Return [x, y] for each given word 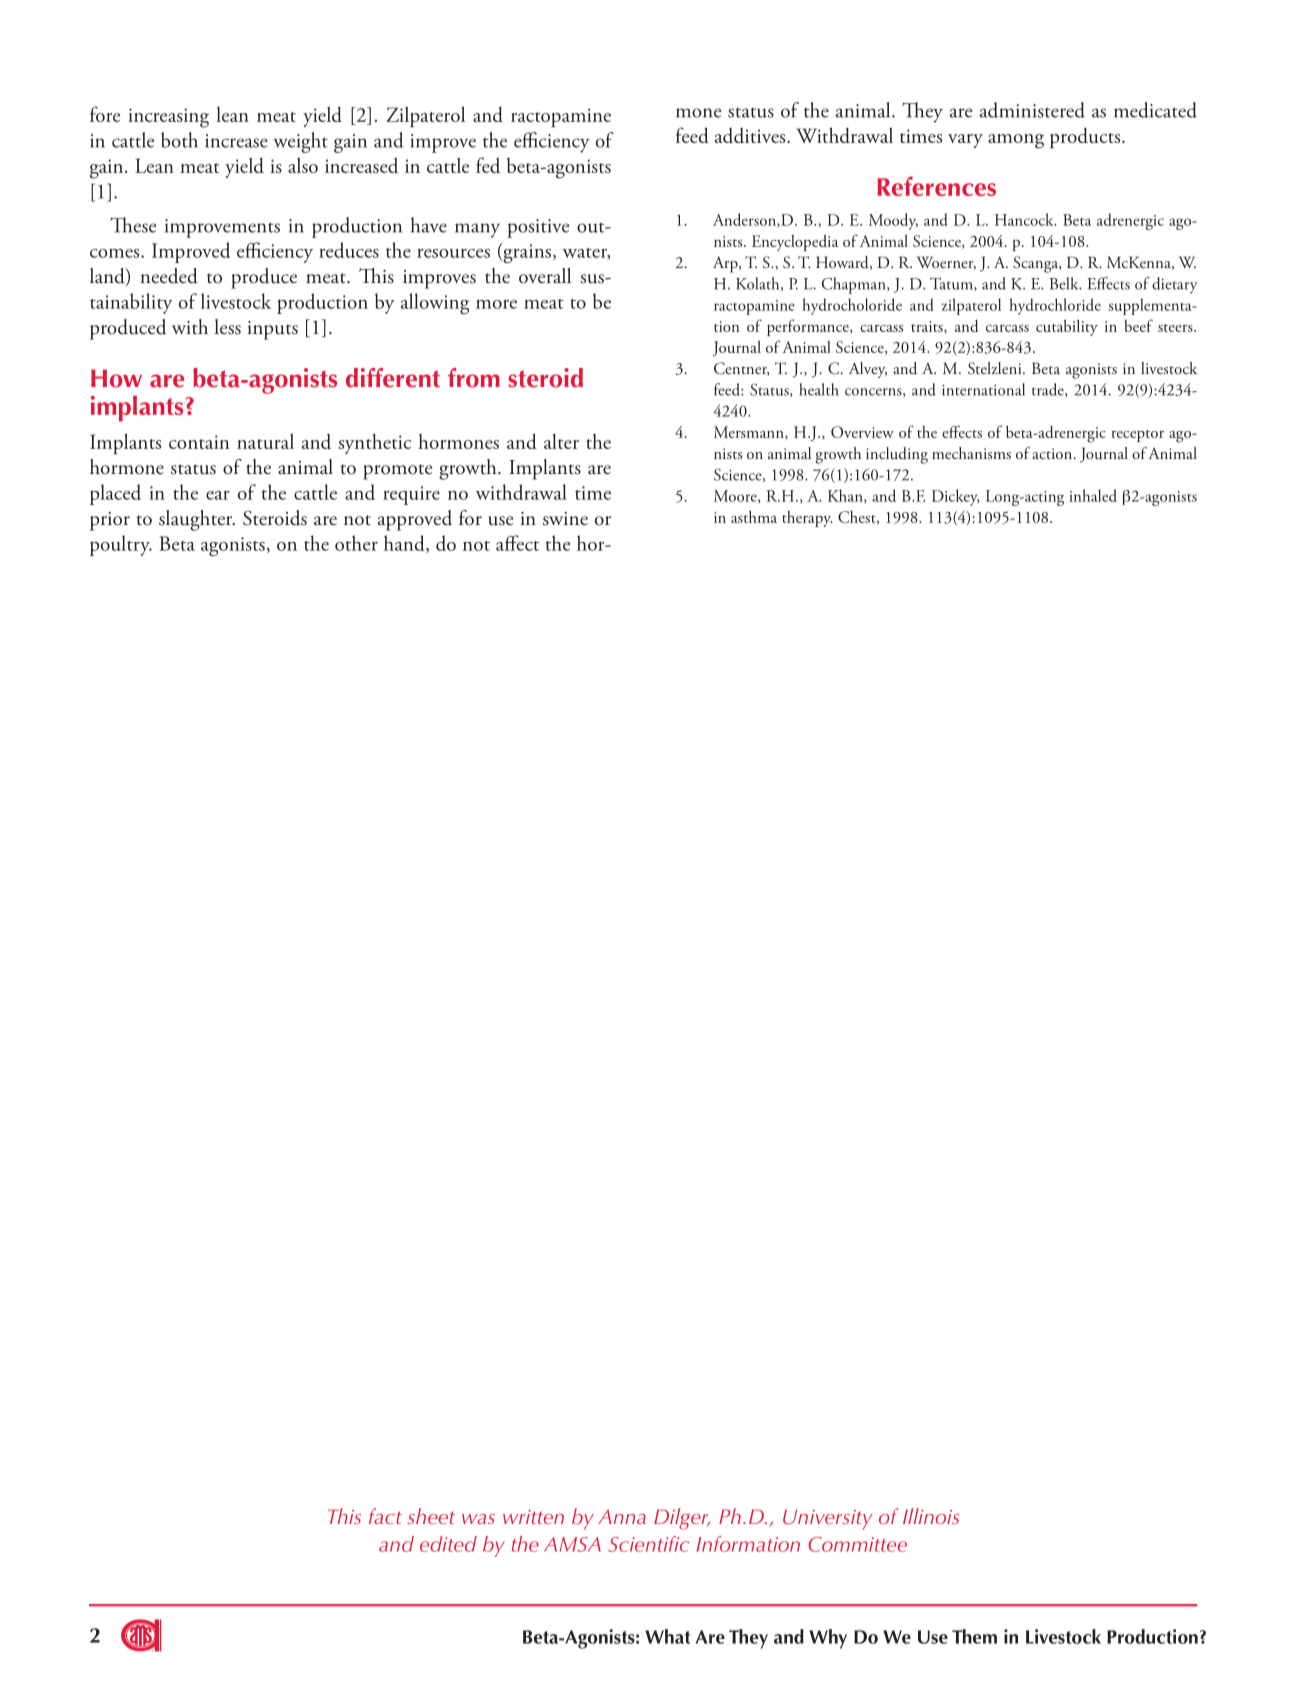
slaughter [197, 520]
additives [751, 135]
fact [385, 1516]
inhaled [1093, 495]
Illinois [931, 1516]
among [1016, 141]
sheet [431, 1516]
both [179, 140]
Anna [622, 1516]
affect [517, 543]
